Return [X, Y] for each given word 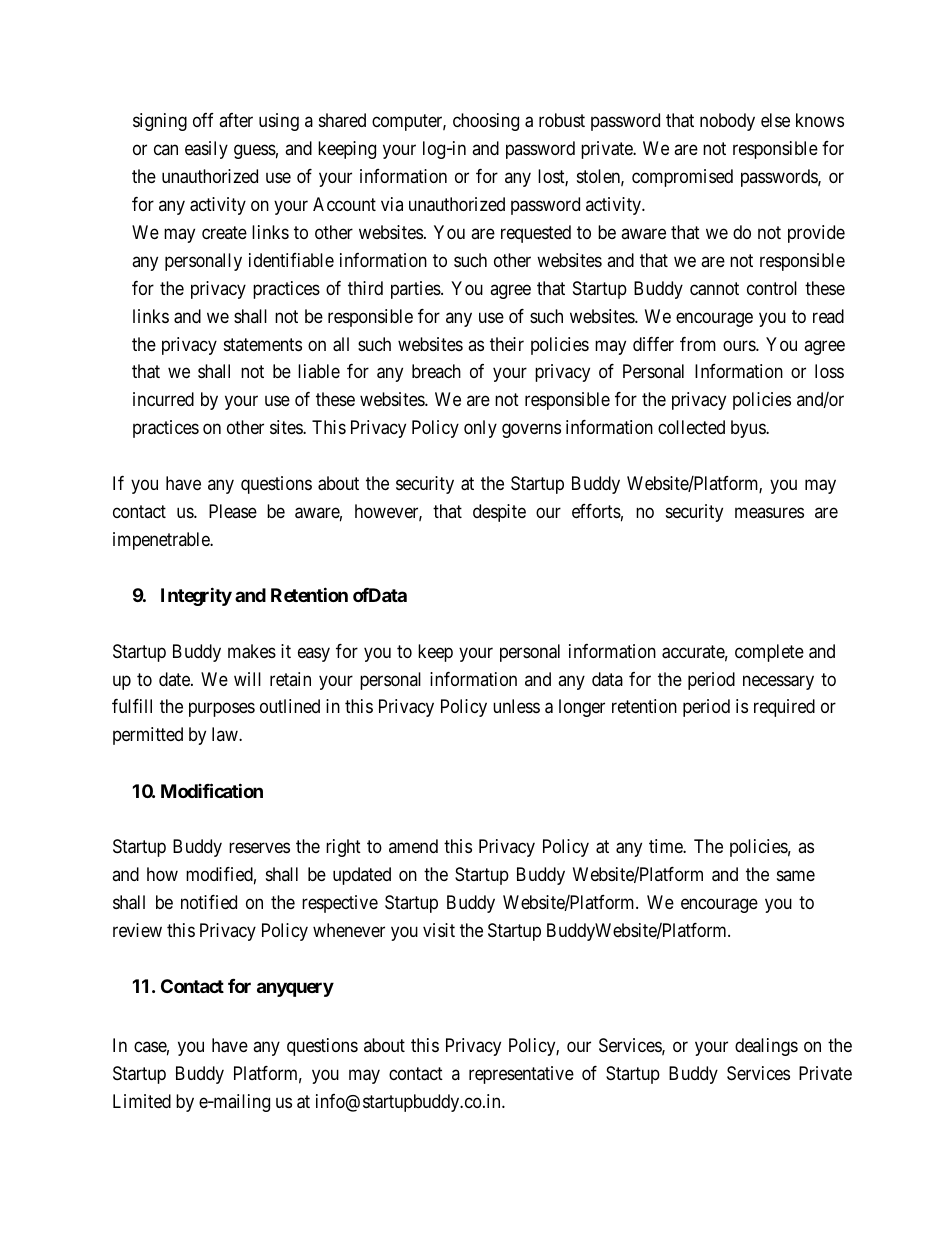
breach [436, 371]
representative [521, 1075]
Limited [142, 1101]
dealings [766, 1047]
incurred [163, 399]
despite [499, 513]
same [796, 876]
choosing [486, 122]
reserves [259, 848]
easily [206, 150]
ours [740, 345]
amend [413, 846]
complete [769, 653]
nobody [727, 122]
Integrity [196, 596]
